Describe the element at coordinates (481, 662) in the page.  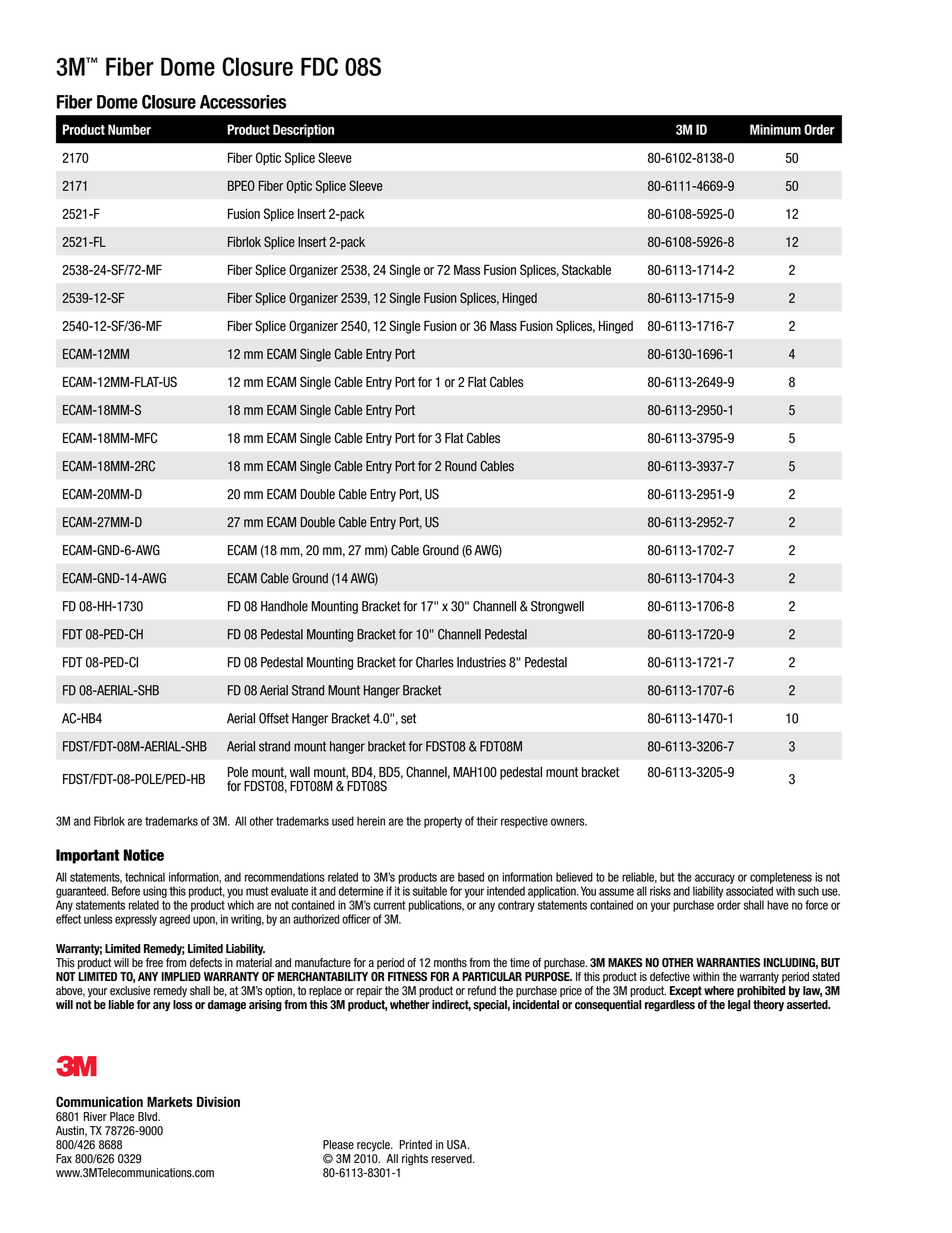
I see `Industries` at that location.
